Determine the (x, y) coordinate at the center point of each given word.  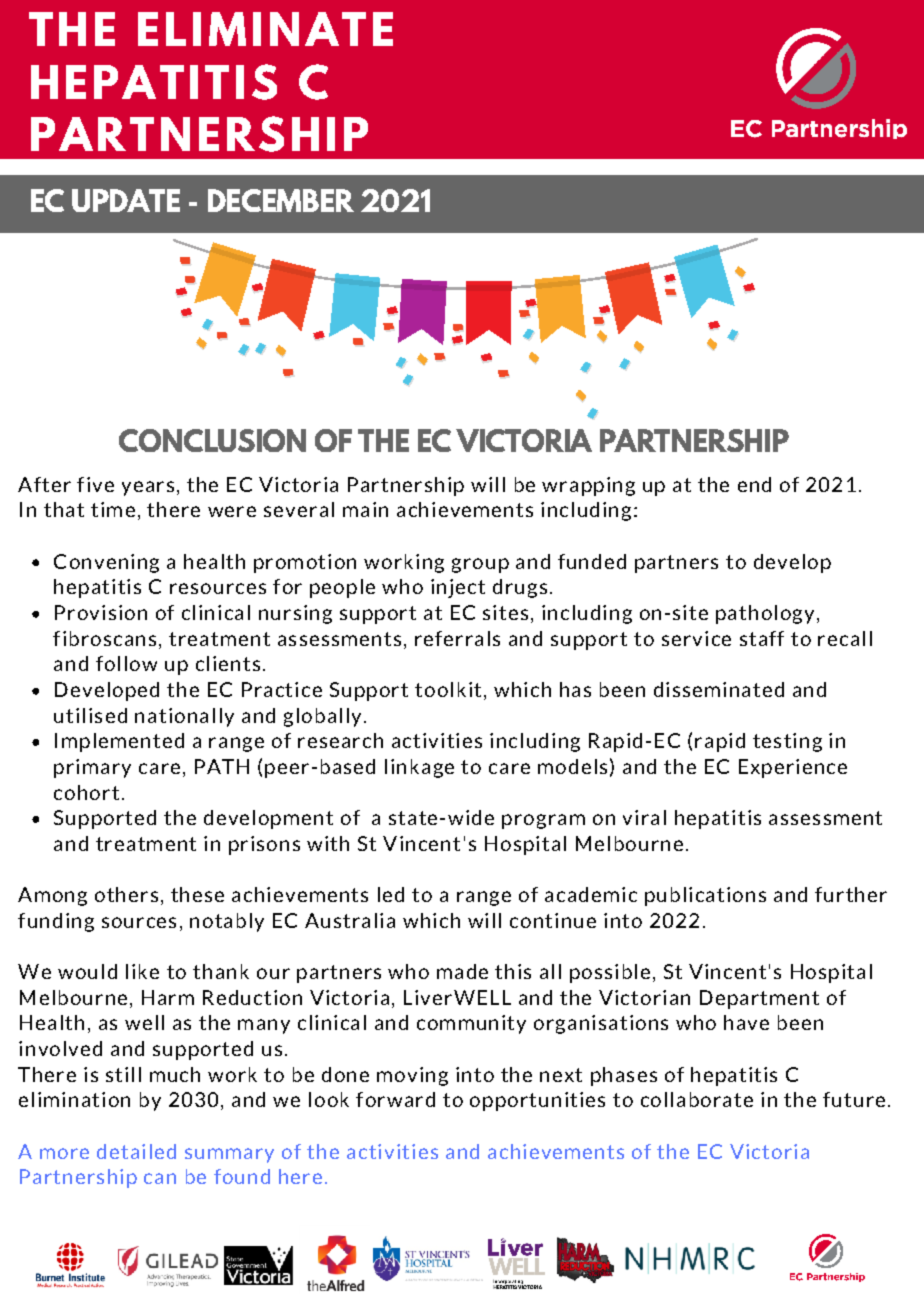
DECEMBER (281, 200)
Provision (101, 612)
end (754, 484)
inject (458, 588)
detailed (136, 1151)
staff (762, 638)
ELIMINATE (265, 29)
